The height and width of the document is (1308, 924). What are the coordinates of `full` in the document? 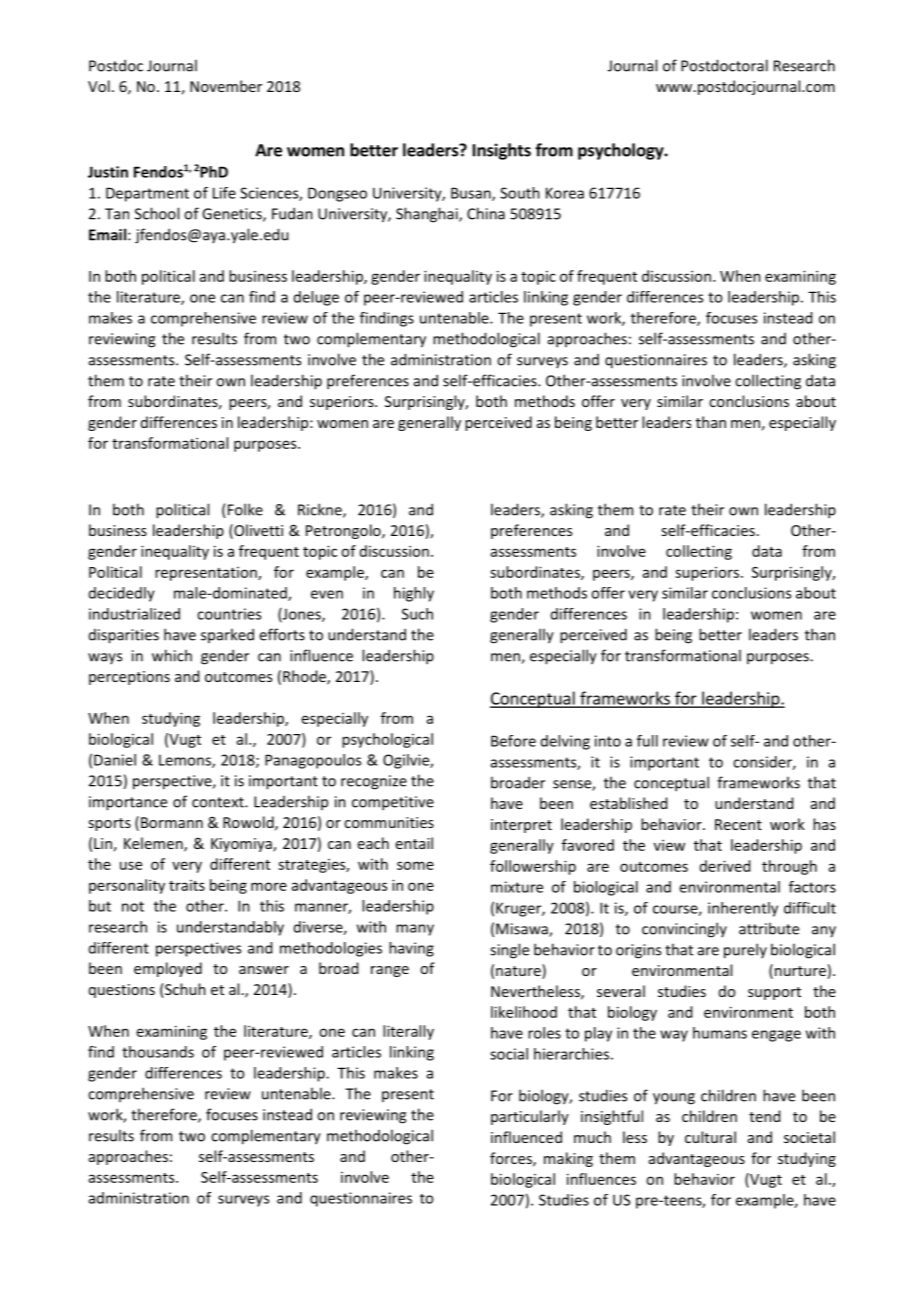 It's located at (647, 741).
